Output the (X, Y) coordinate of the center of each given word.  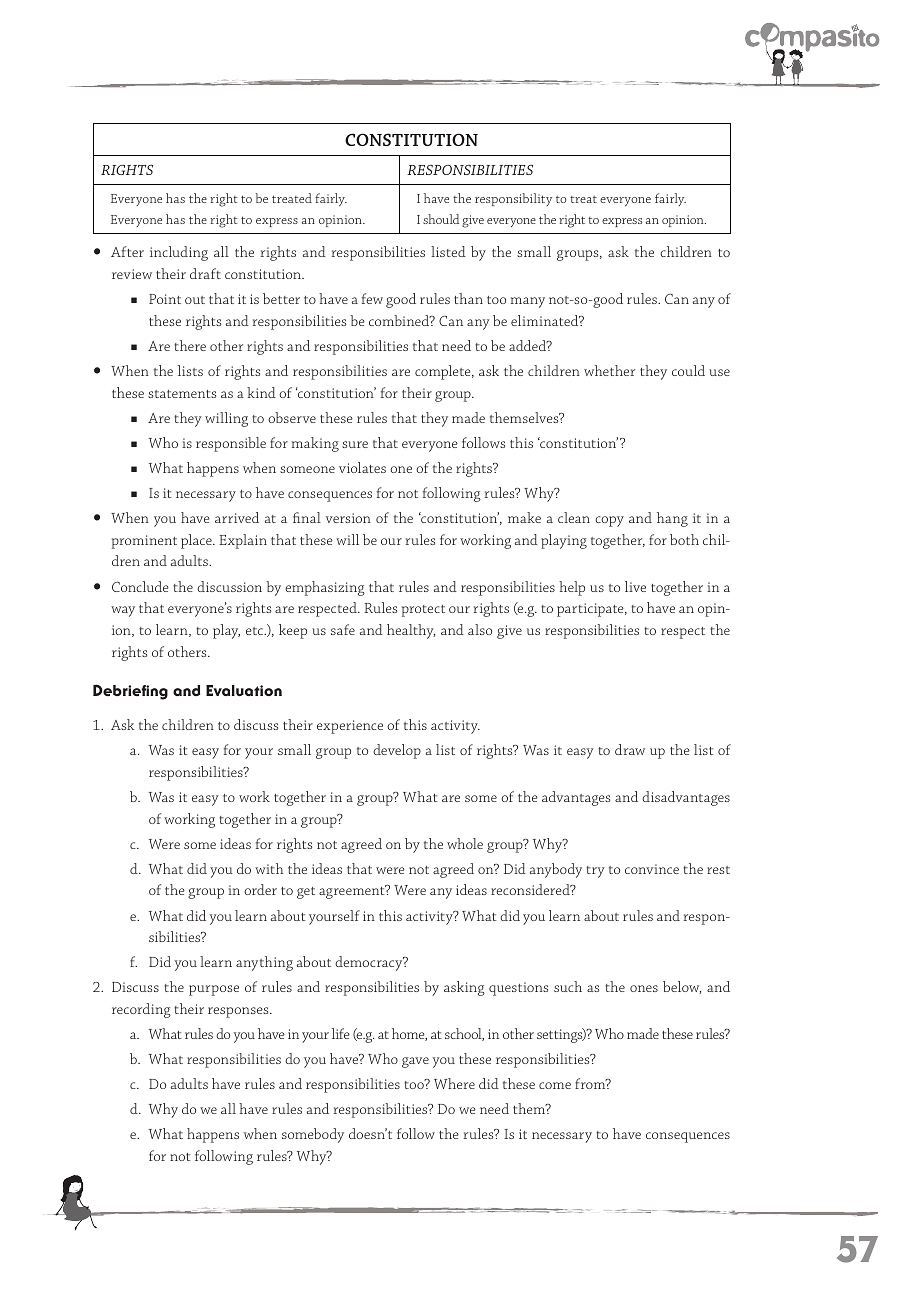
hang (672, 519)
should (441, 219)
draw (630, 749)
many (528, 302)
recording (141, 1010)
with (269, 868)
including (179, 253)
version (348, 518)
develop (397, 751)
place (197, 541)
